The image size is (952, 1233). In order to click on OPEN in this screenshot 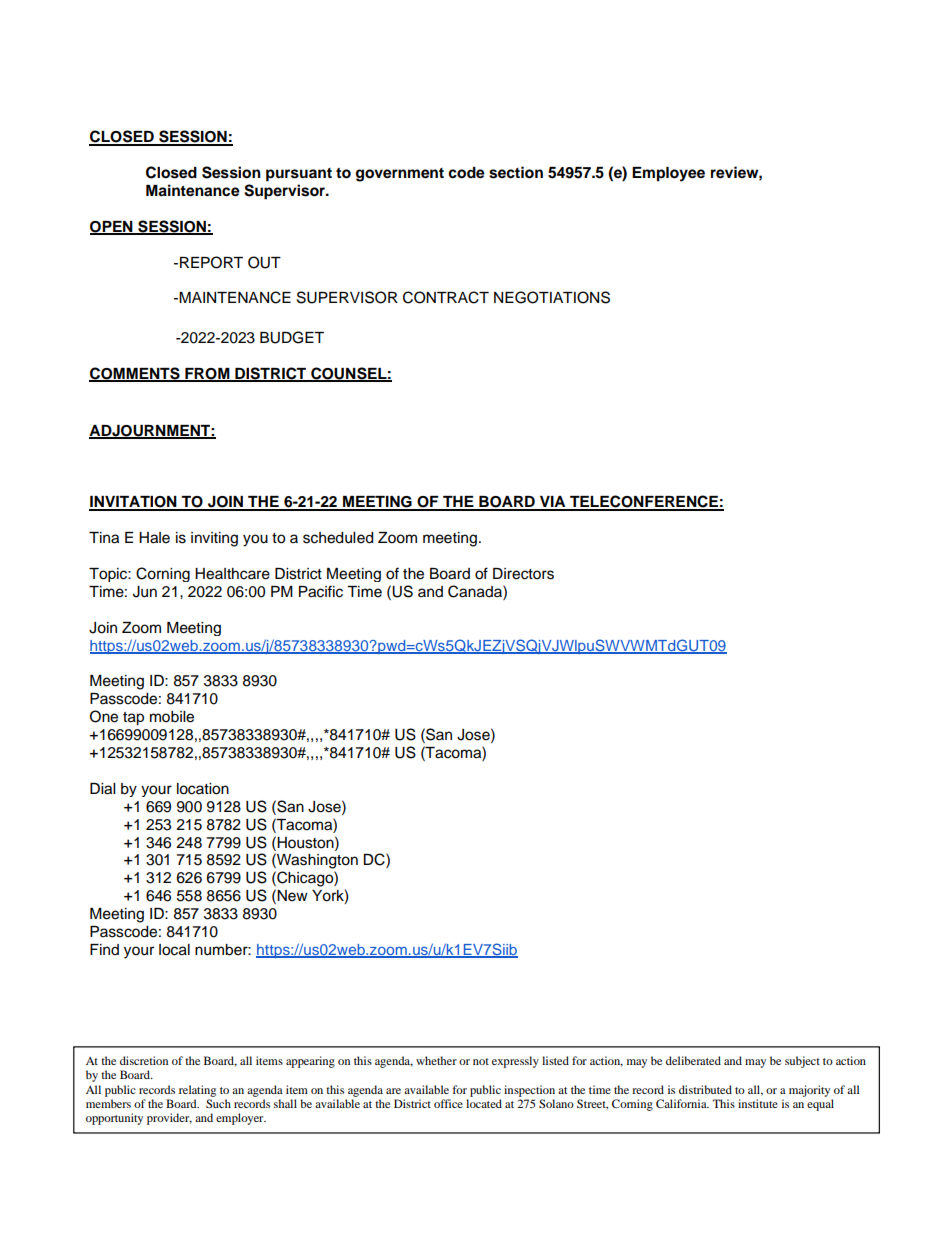, I will do `click(112, 227)`.
